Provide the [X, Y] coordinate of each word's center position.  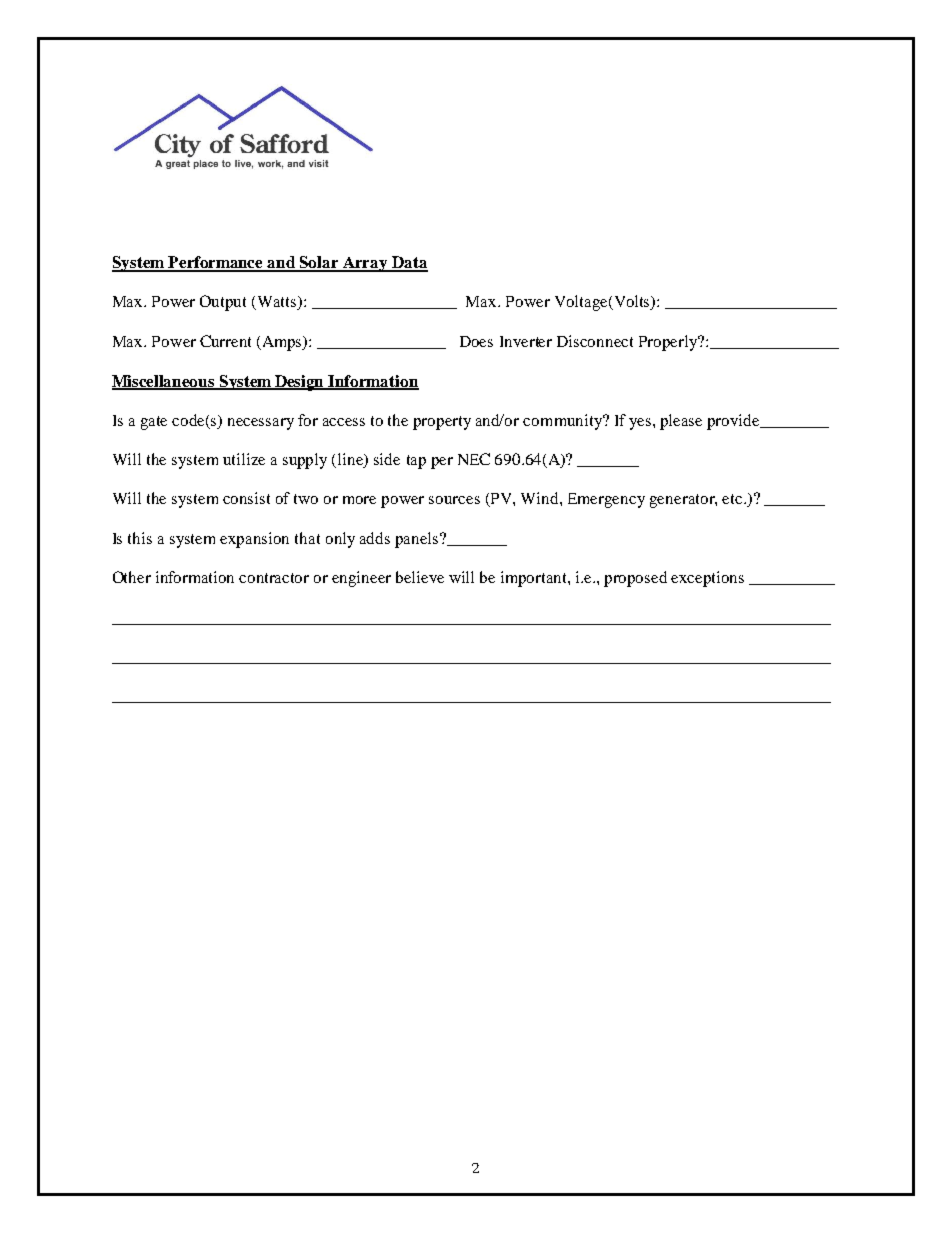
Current [225, 341]
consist [246, 498]
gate [154, 423]
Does [476, 341]
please [681, 422]
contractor [274, 578]
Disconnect [595, 341]
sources [454, 500]
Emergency [606, 500]
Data [409, 263]
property [442, 423]
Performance [216, 263]
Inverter [526, 341]
